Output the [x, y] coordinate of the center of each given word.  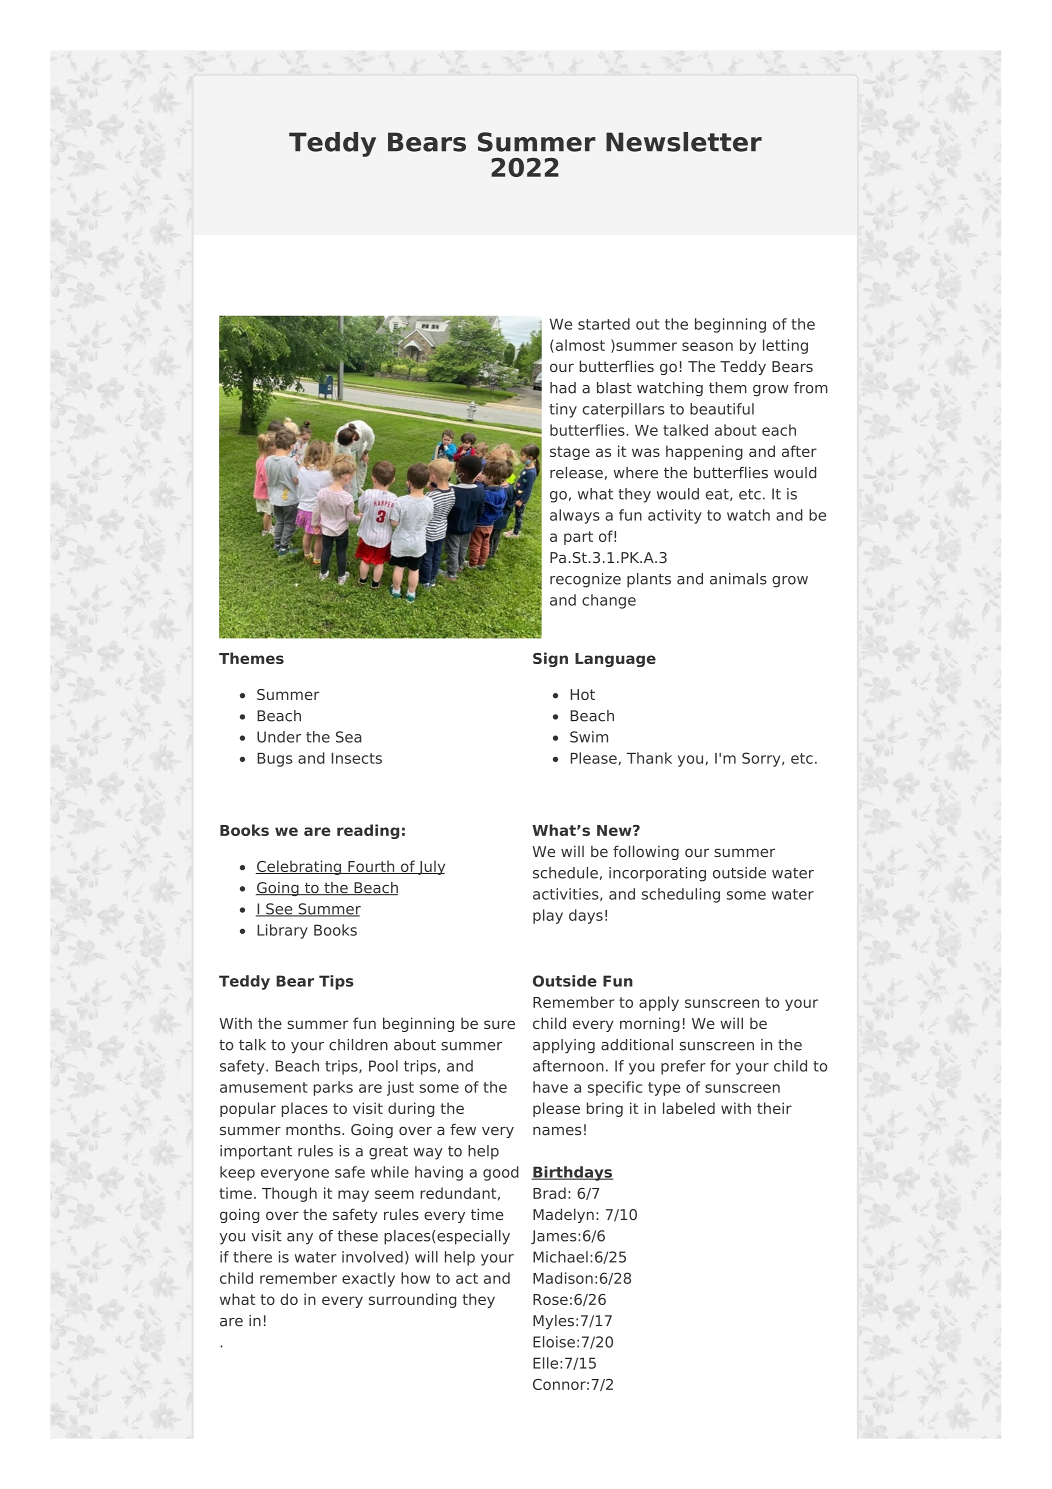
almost [579, 346]
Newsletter [684, 142]
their [774, 1108]
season [707, 346]
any [300, 1239]
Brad [549, 1193]
